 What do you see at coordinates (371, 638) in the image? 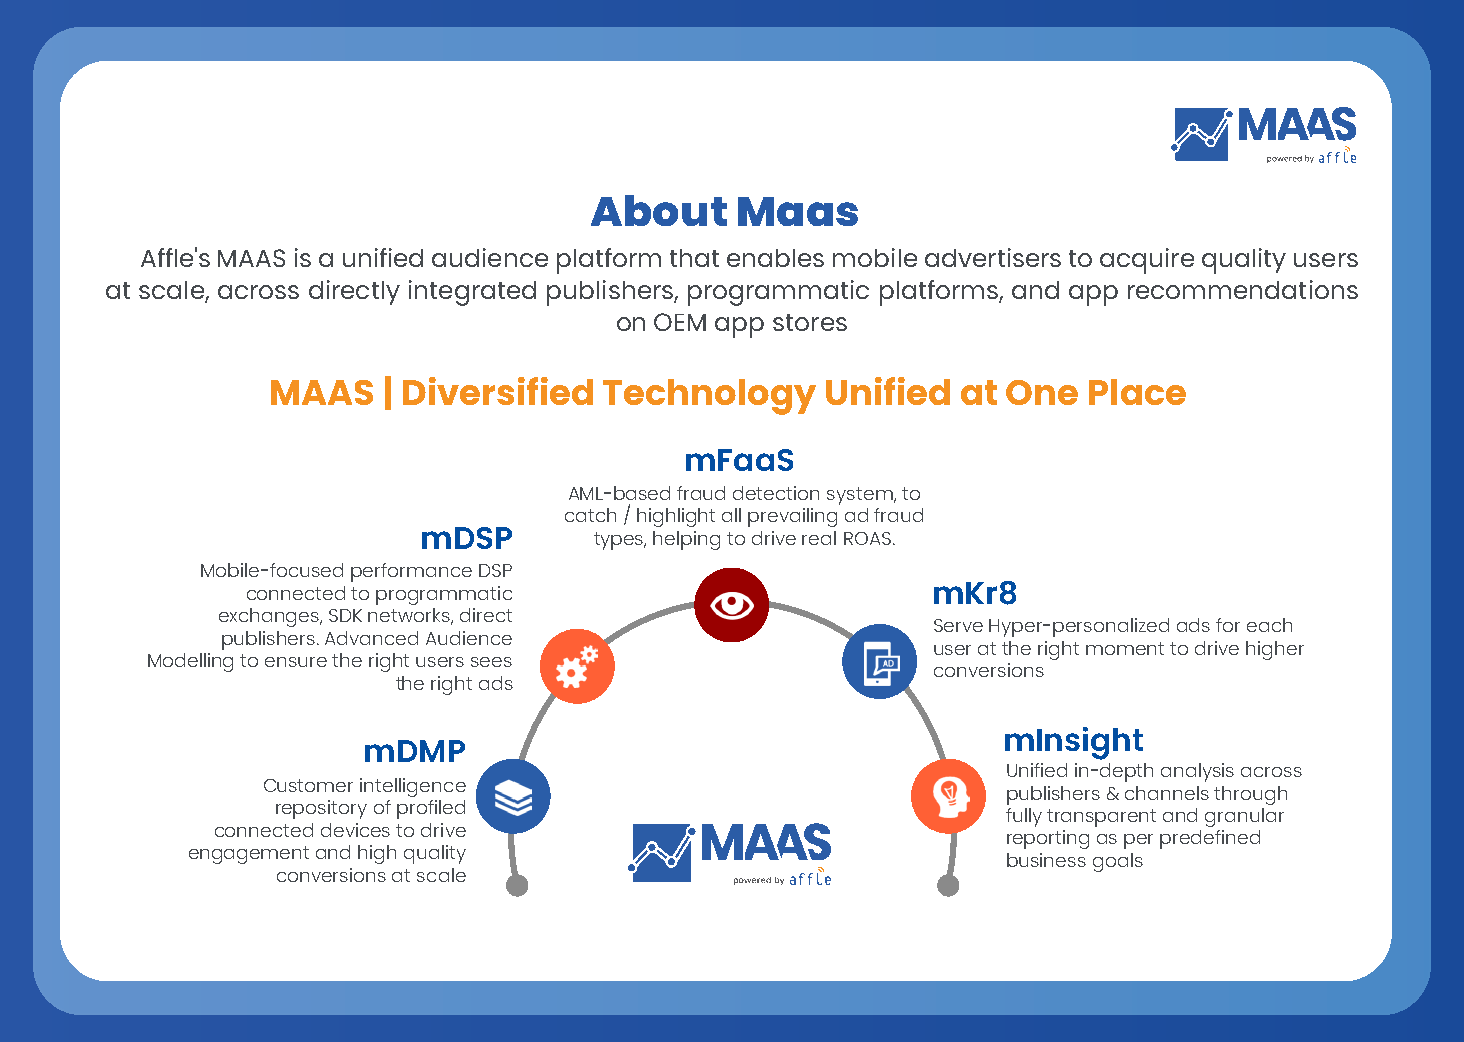
I see `Advanced` at bounding box center [371, 638].
